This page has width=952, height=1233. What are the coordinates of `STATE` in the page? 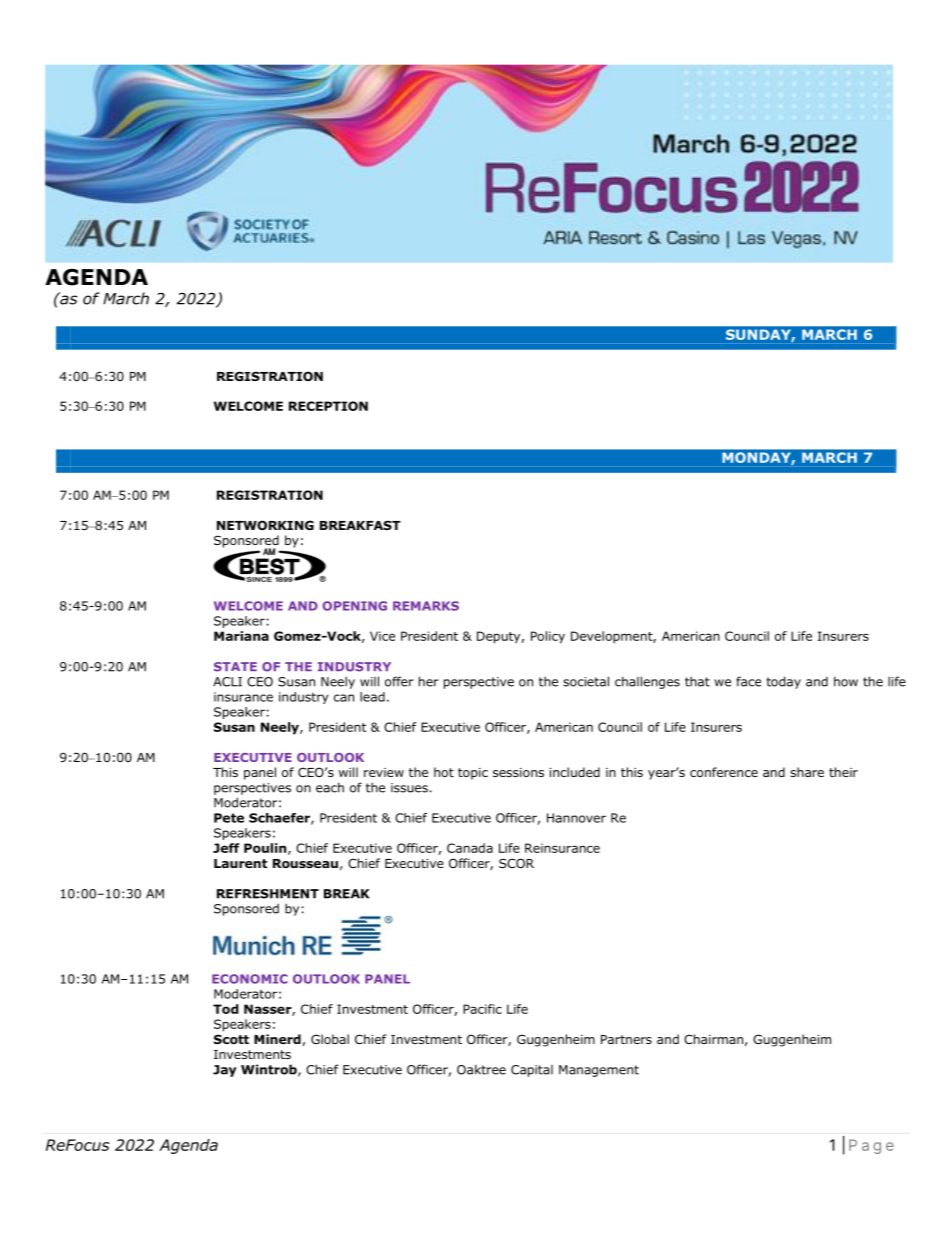 It's located at (235, 667).
